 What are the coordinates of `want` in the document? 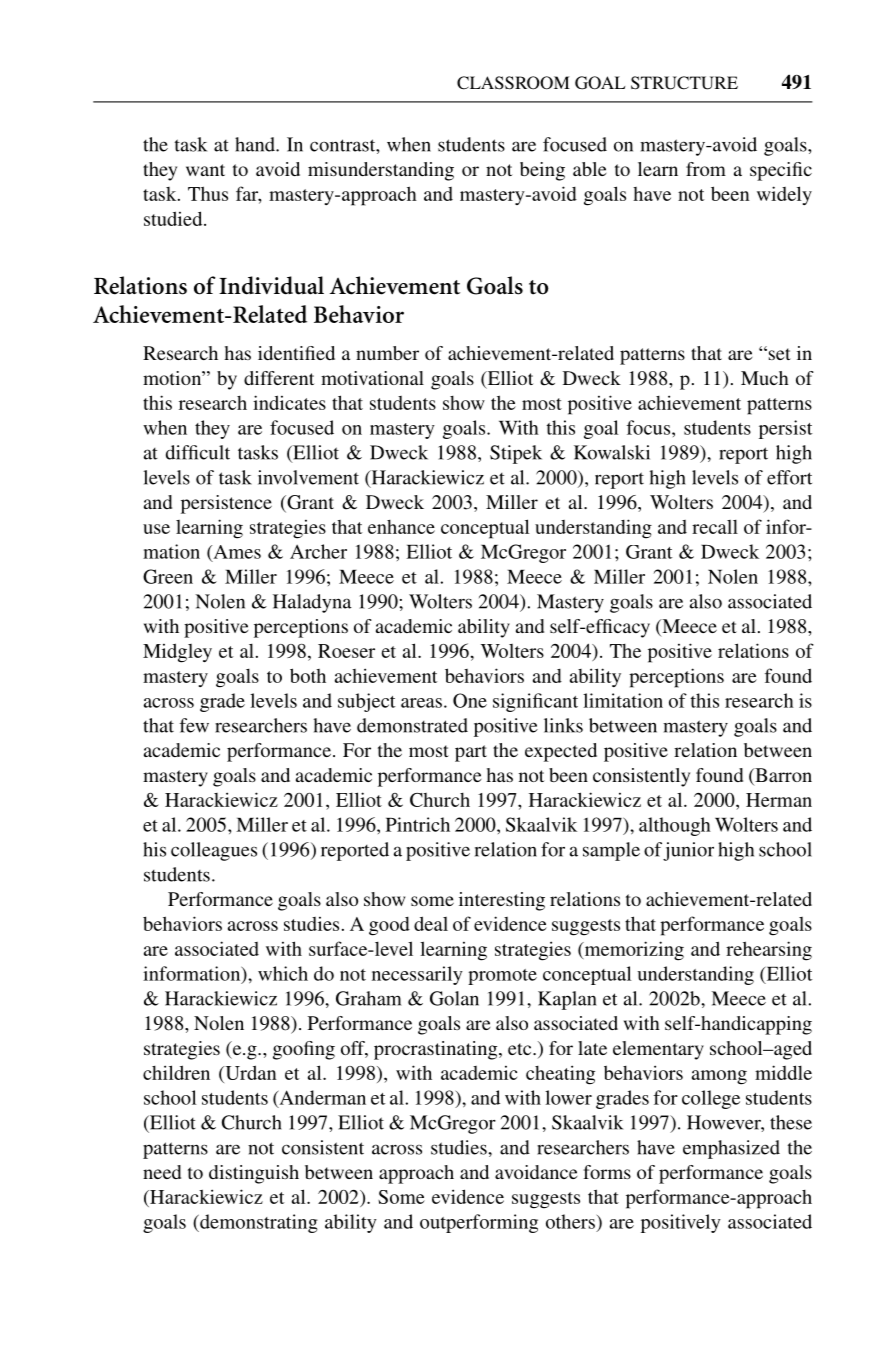 It's located at (205, 170).
